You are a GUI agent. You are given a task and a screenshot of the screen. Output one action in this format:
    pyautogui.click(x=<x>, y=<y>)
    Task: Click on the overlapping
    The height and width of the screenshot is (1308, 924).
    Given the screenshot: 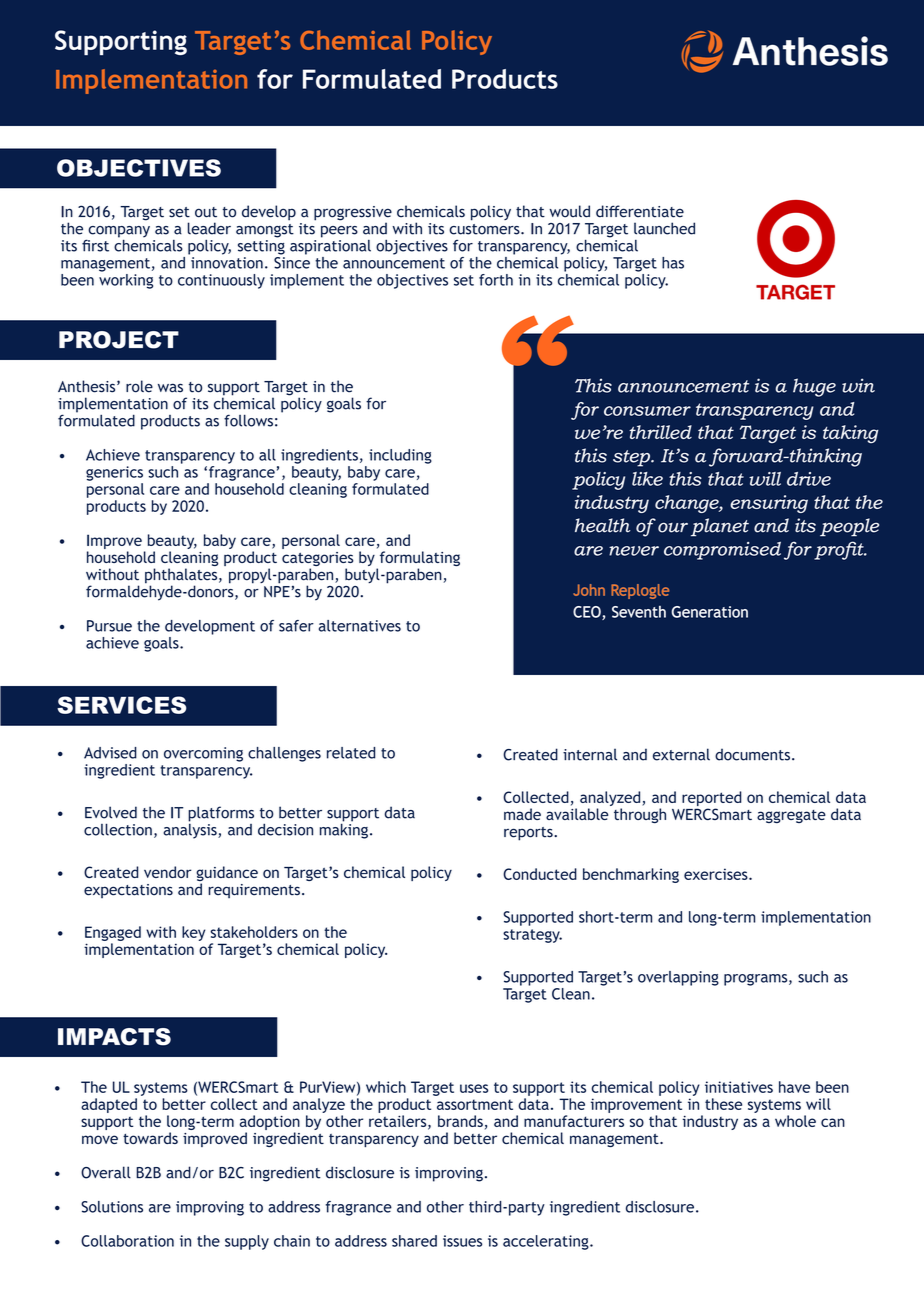 What is the action you would take?
    pyautogui.click(x=678, y=978)
